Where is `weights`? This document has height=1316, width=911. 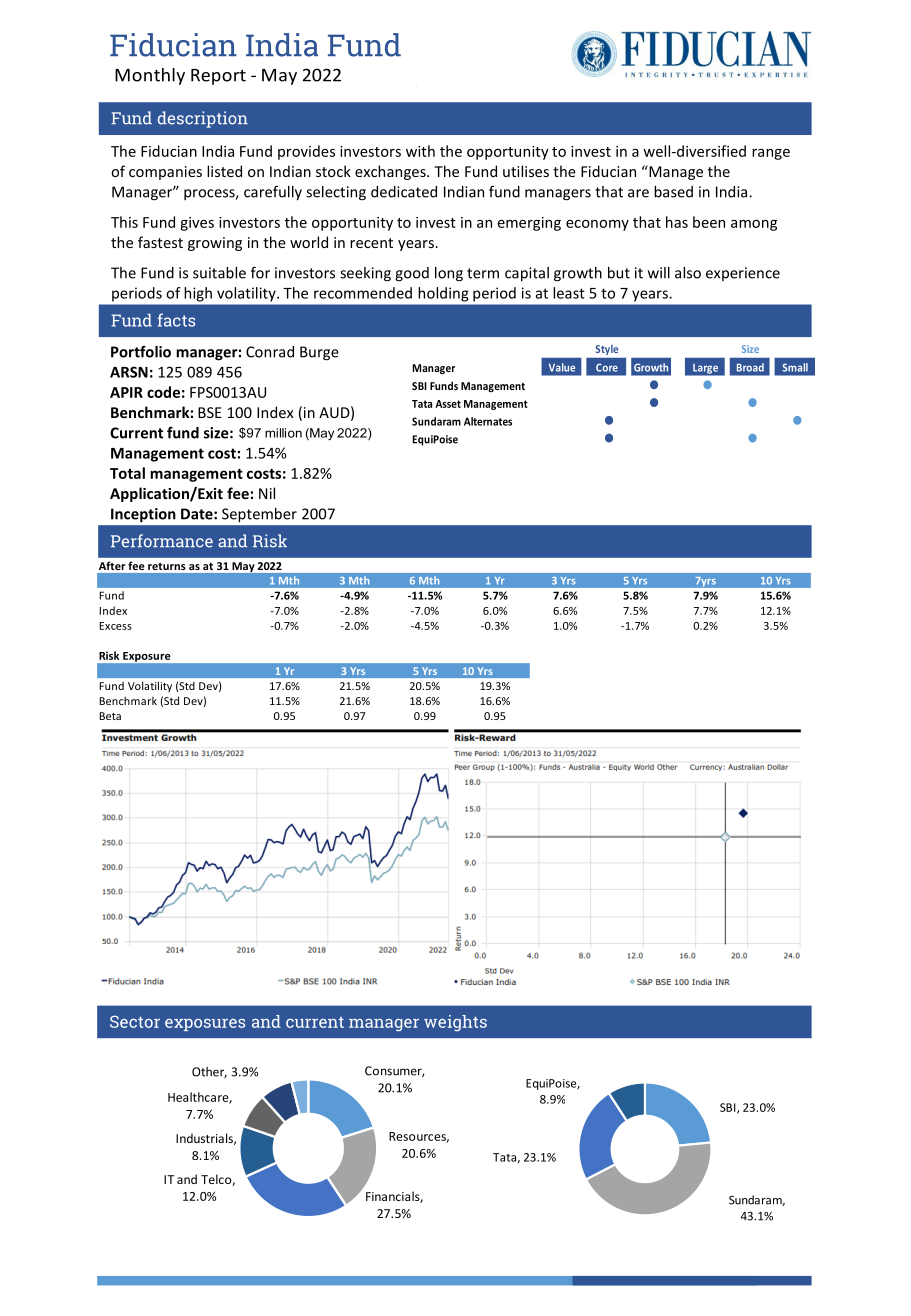
weights is located at coordinates (455, 1023).
